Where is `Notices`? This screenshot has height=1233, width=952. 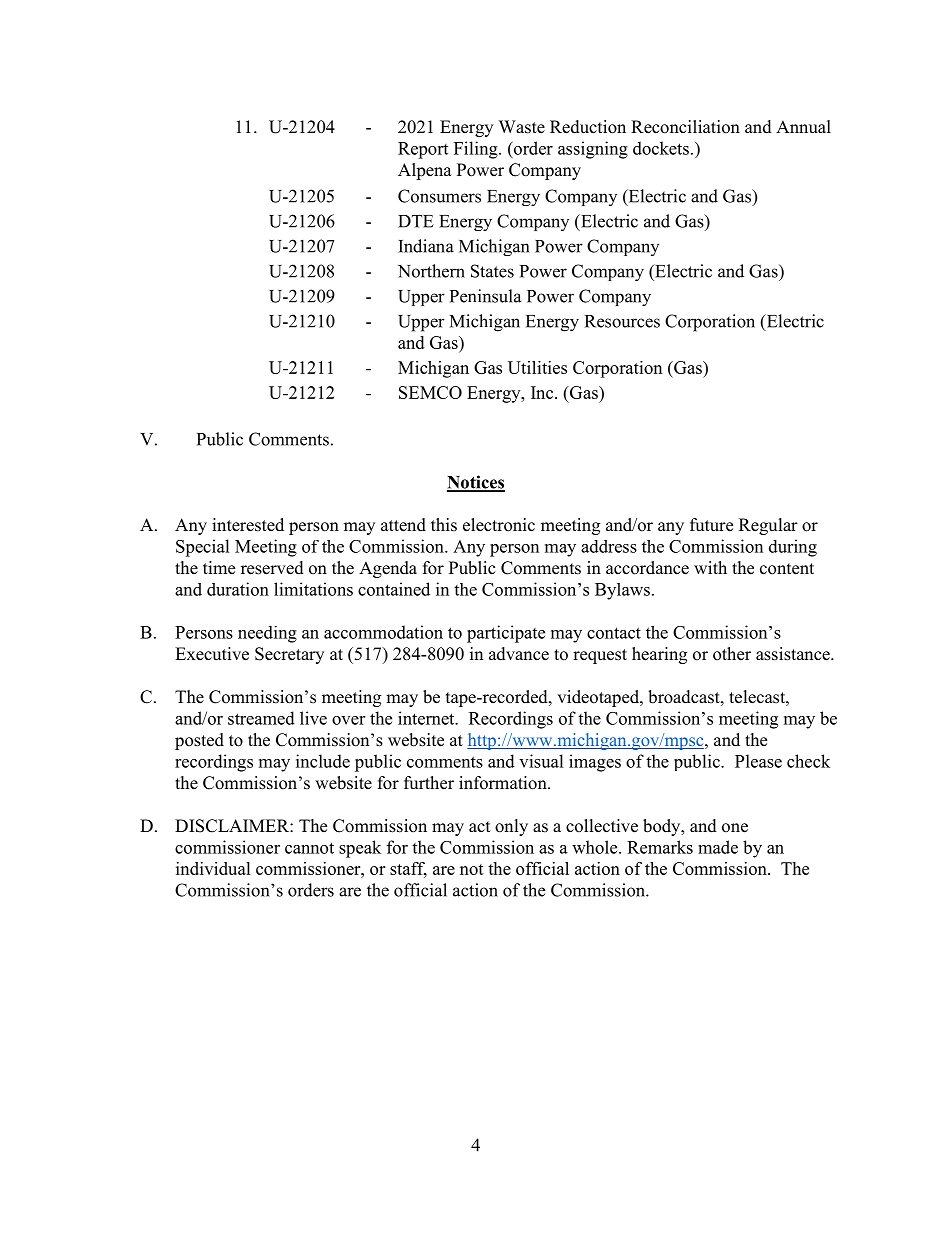
Notices is located at coordinates (476, 483).
